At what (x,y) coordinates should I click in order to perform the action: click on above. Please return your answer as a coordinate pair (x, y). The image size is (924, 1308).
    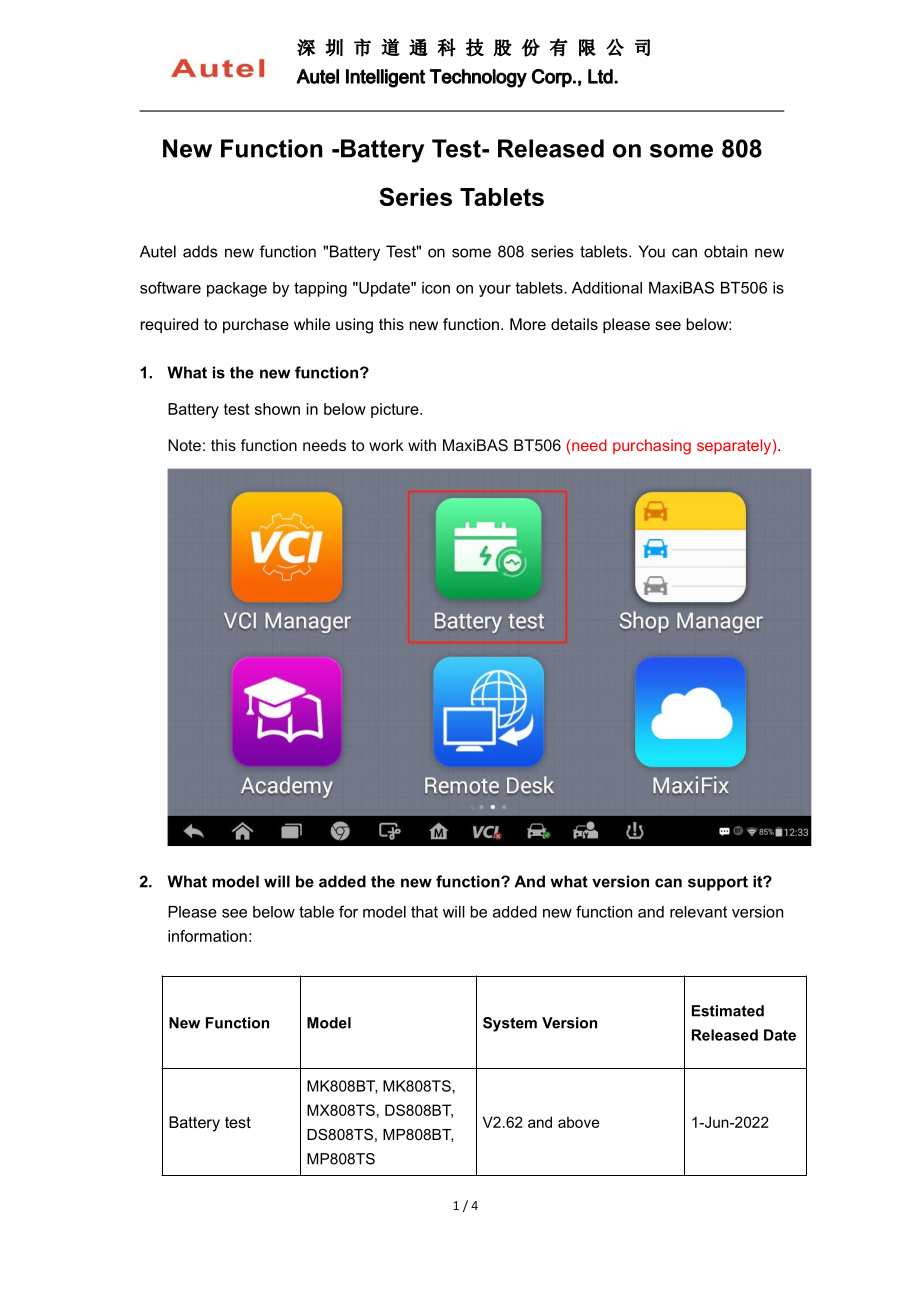
    Looking at the image, I should click on (578, 1122).
